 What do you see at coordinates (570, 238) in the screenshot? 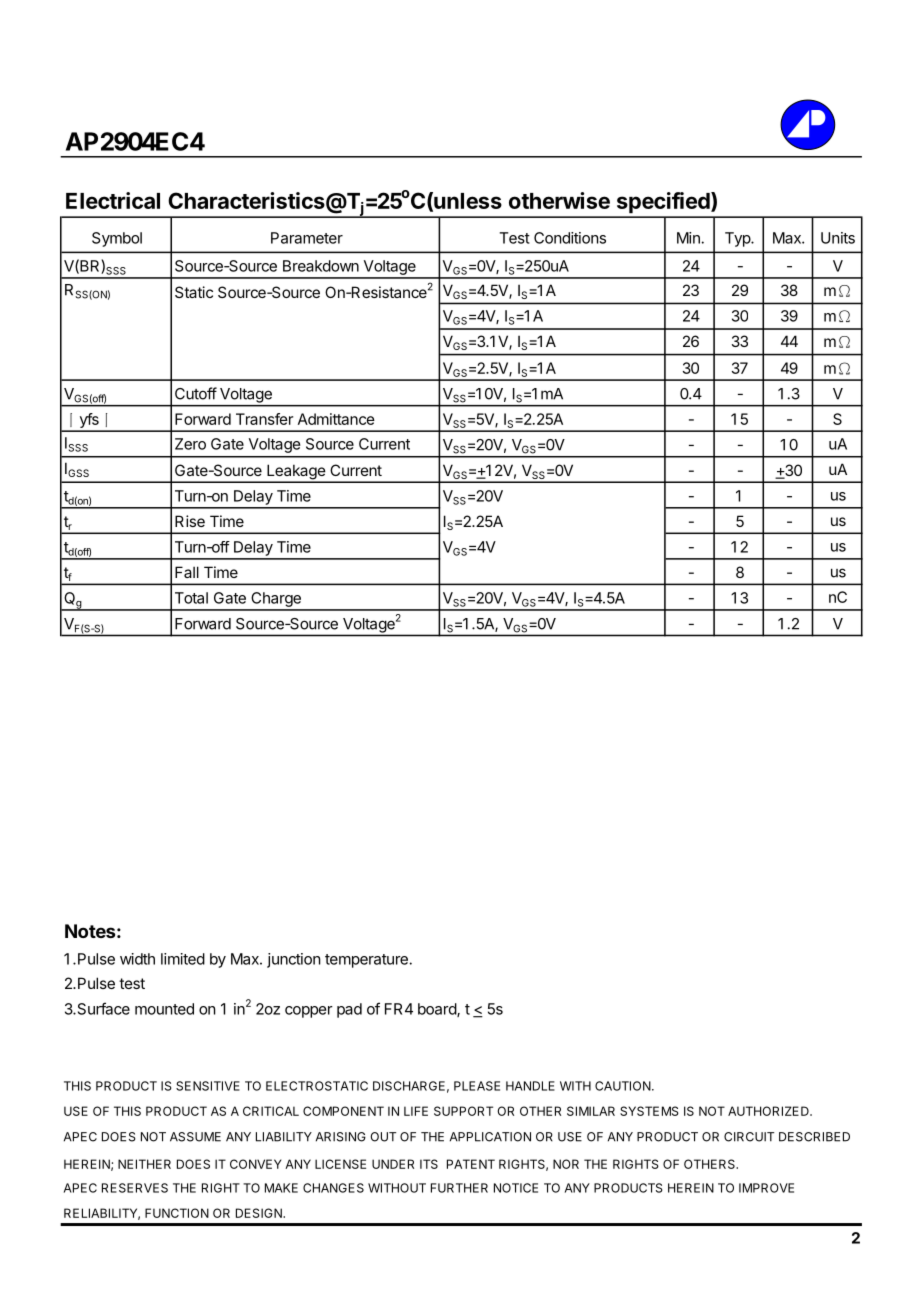
I see `Conditions` at bounding box center [570, 238].
